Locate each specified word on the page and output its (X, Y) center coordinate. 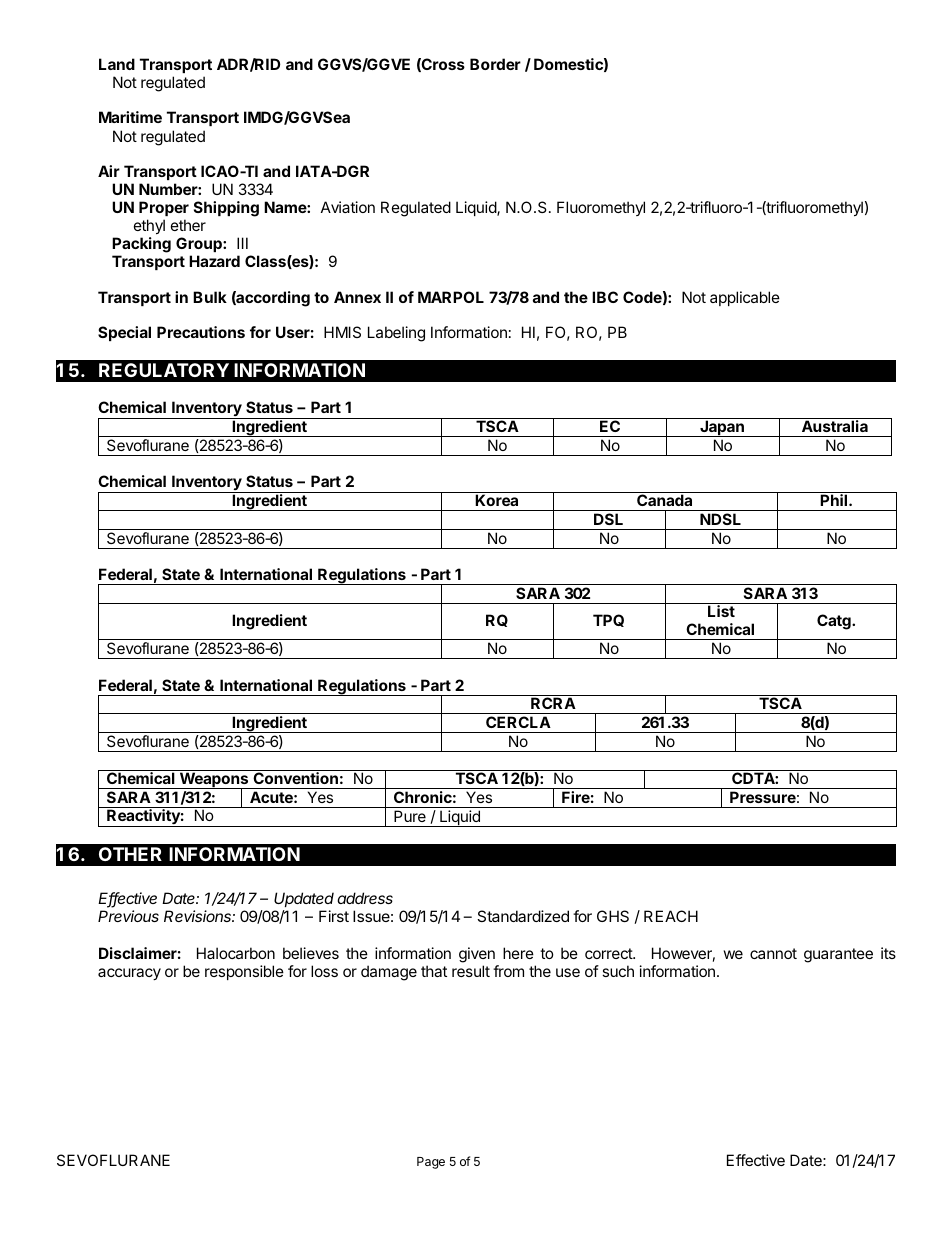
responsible (244, 972)
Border (495, 64)
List (721, 611)
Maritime (130, 117)
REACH (671, 916)
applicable (745, 298)
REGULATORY (164, 370)
